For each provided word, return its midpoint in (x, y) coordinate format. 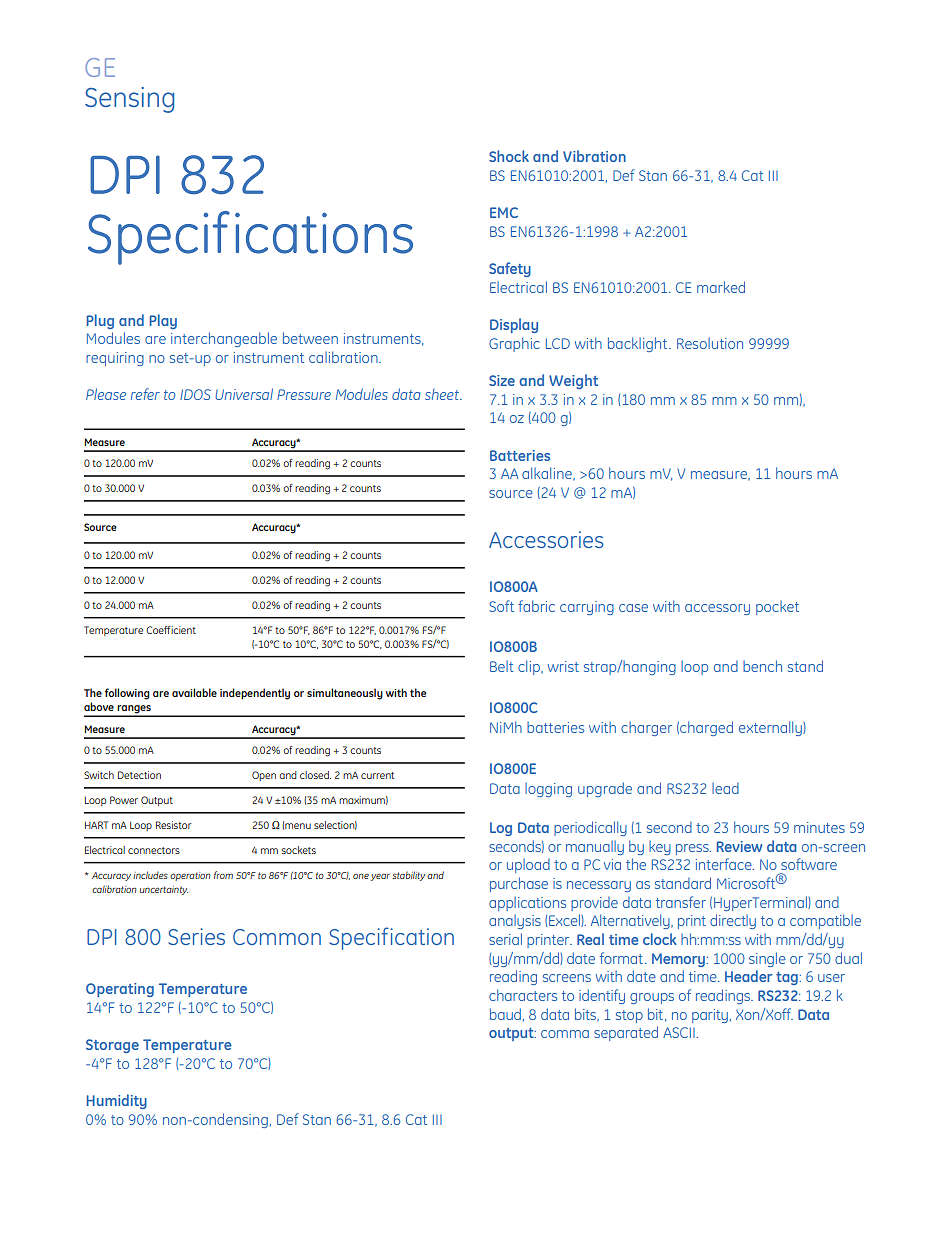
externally (771, 728)
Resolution (710, 343)
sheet (443, 394)
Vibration (594, 156)
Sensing (129, 100)
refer (145, 394)
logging (548, 790)
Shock (509, 156)
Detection (139, 775)
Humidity (117, 1101)
